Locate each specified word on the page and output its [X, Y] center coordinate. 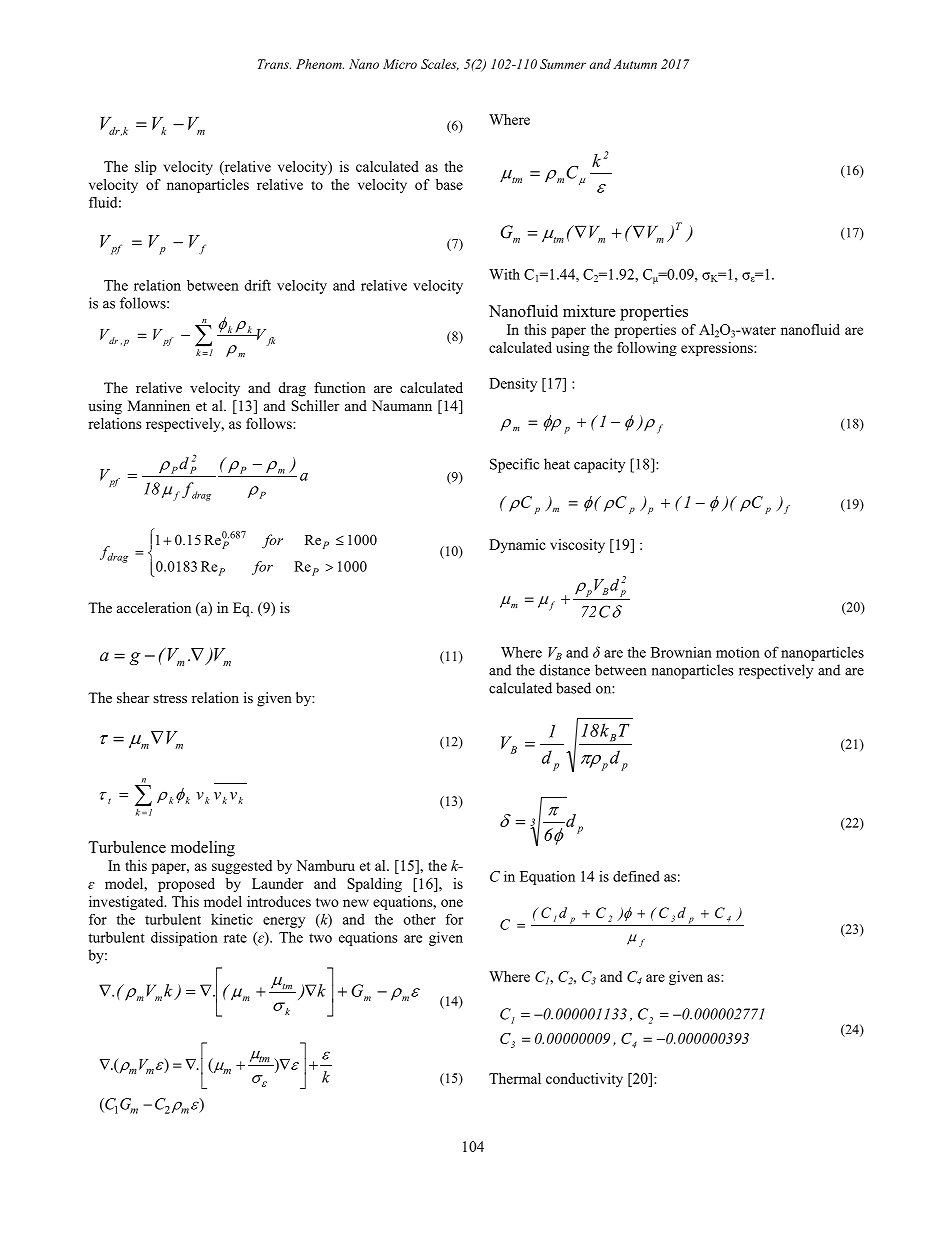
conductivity [584, 1080]
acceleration [154, 607]
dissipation [184, 938]
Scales [440, 64]
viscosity [577, 546]
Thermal [515, 1078]
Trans [274, 64]
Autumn [635, 64]
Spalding [374, 885]
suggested [242, 867]
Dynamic [517, 546]
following [647, 349]
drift [258, 285]
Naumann [402, 405]
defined [636, 876]
